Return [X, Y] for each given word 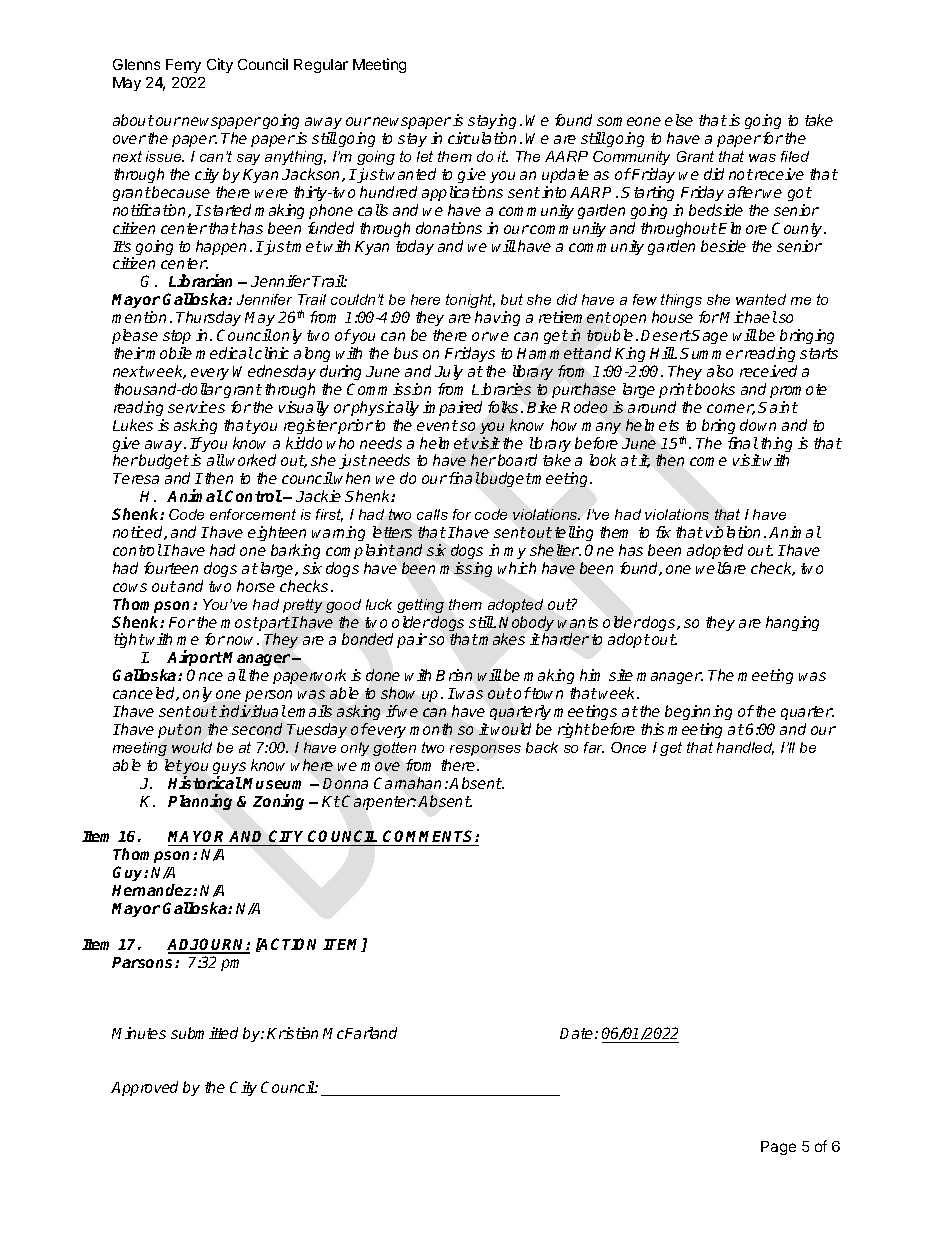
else [679, 120]
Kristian [292, 1033]
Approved [144, 1088]
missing [466, 569]
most [240, 622]
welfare [721, 568]
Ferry [183, 66]
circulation [482, 138]
